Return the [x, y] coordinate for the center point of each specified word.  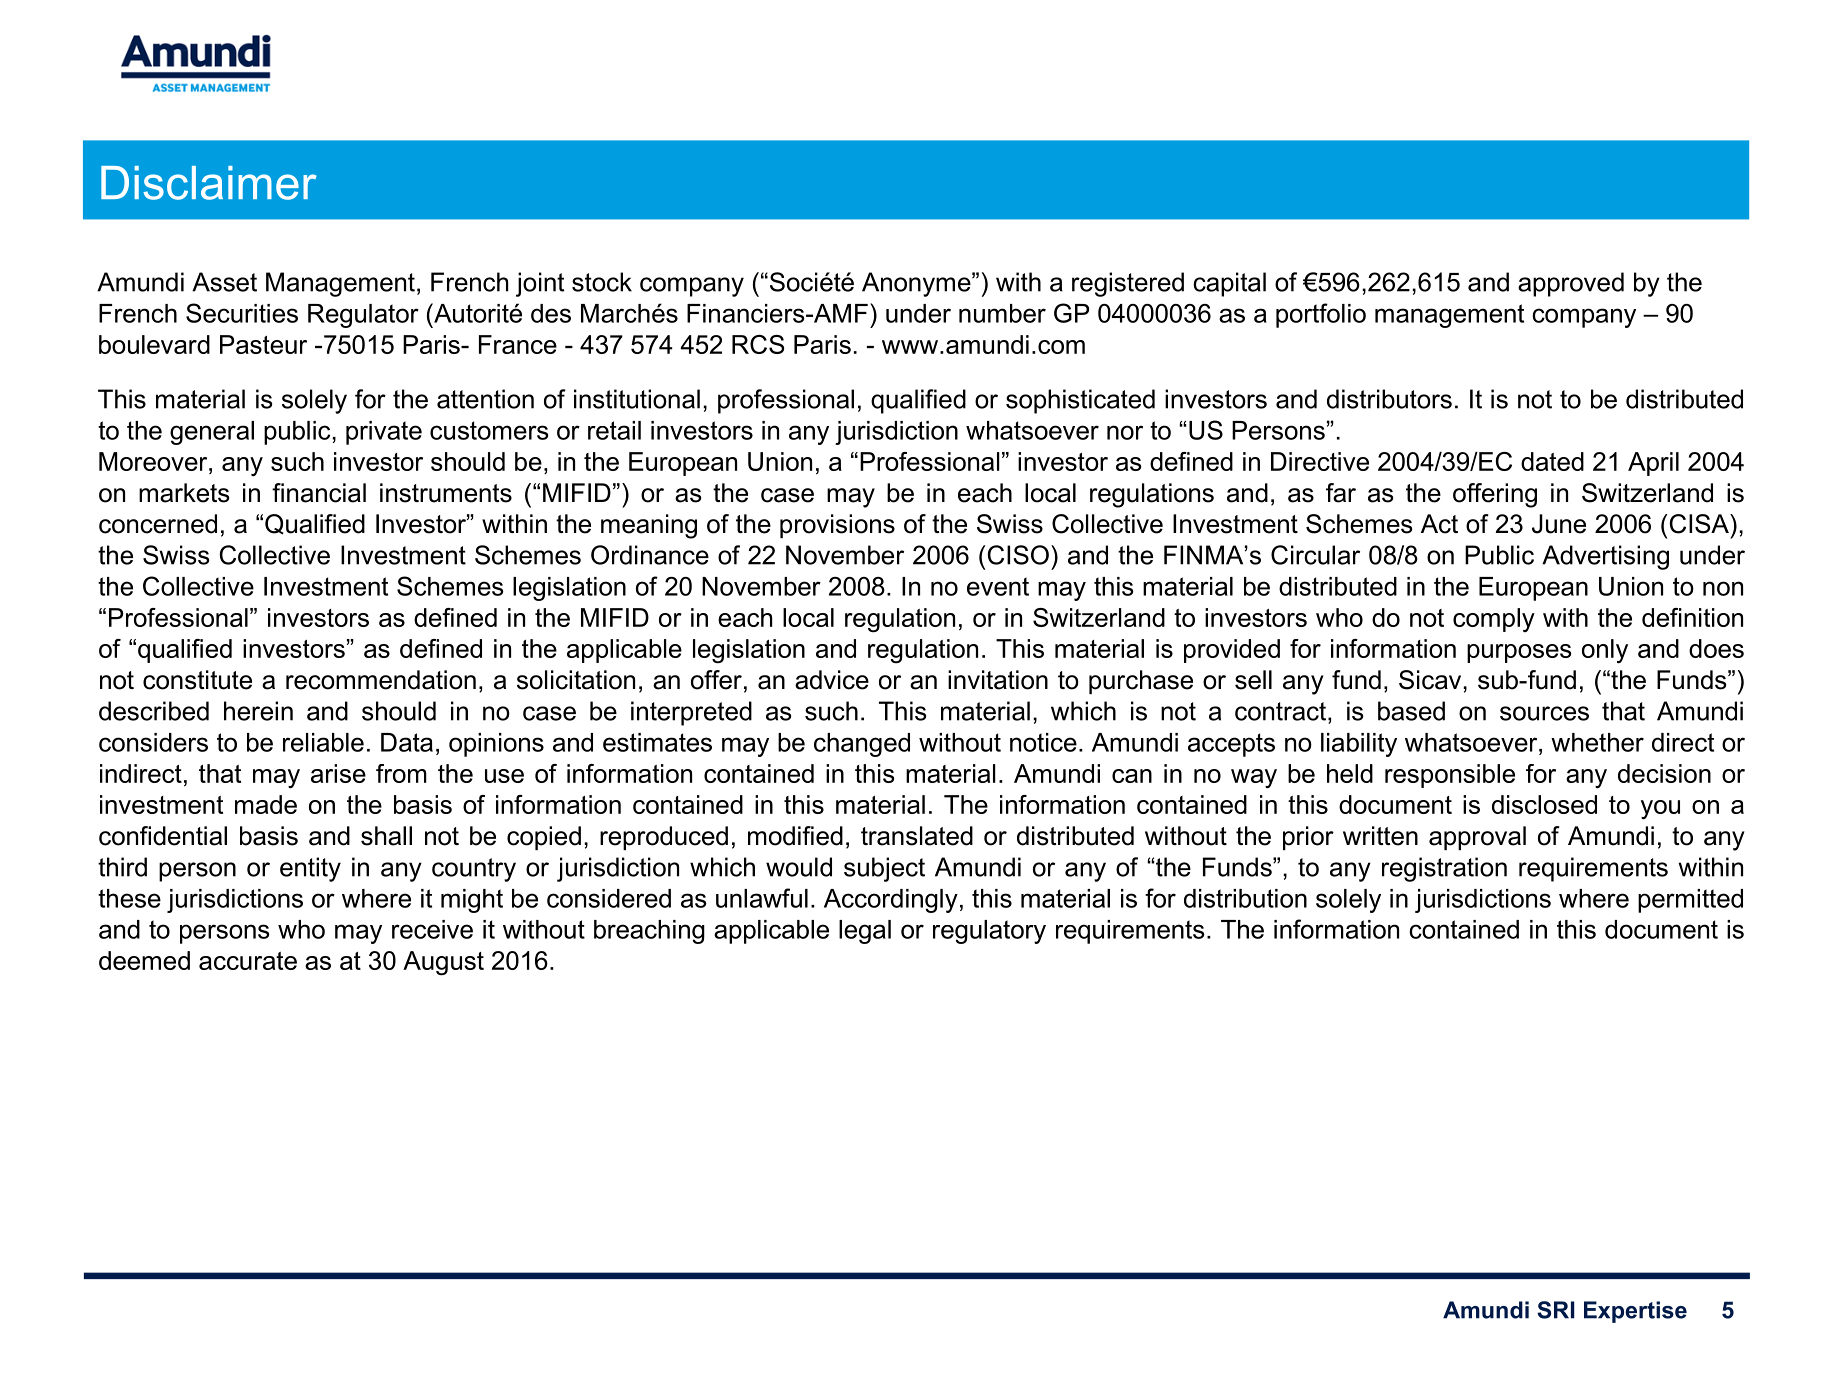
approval [1477, 838]
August [443, 963]
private [384, 433]
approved [1571, 284]
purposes [1519, 653]
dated [1552, 461]
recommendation [381, 680]
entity [310, 869]
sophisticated [1080, 401]
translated [917, 836]
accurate [248, 961]
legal [865, 932]
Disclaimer [209, 183]
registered [1128, 284]
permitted [1690, 901]
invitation [998, 680]
